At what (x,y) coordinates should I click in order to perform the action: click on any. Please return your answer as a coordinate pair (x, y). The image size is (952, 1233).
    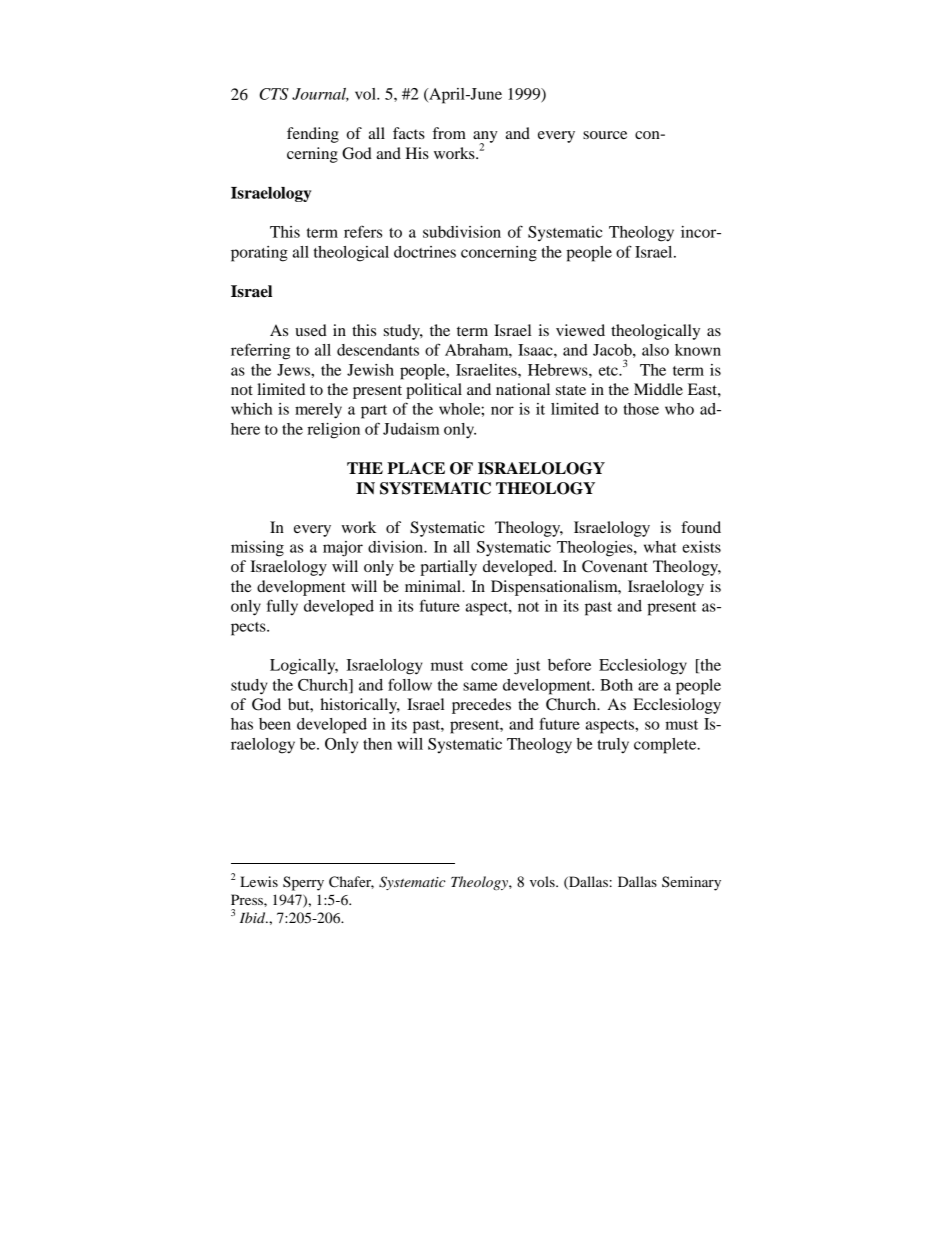
    Looking at the image, I should click on (485, 138).
